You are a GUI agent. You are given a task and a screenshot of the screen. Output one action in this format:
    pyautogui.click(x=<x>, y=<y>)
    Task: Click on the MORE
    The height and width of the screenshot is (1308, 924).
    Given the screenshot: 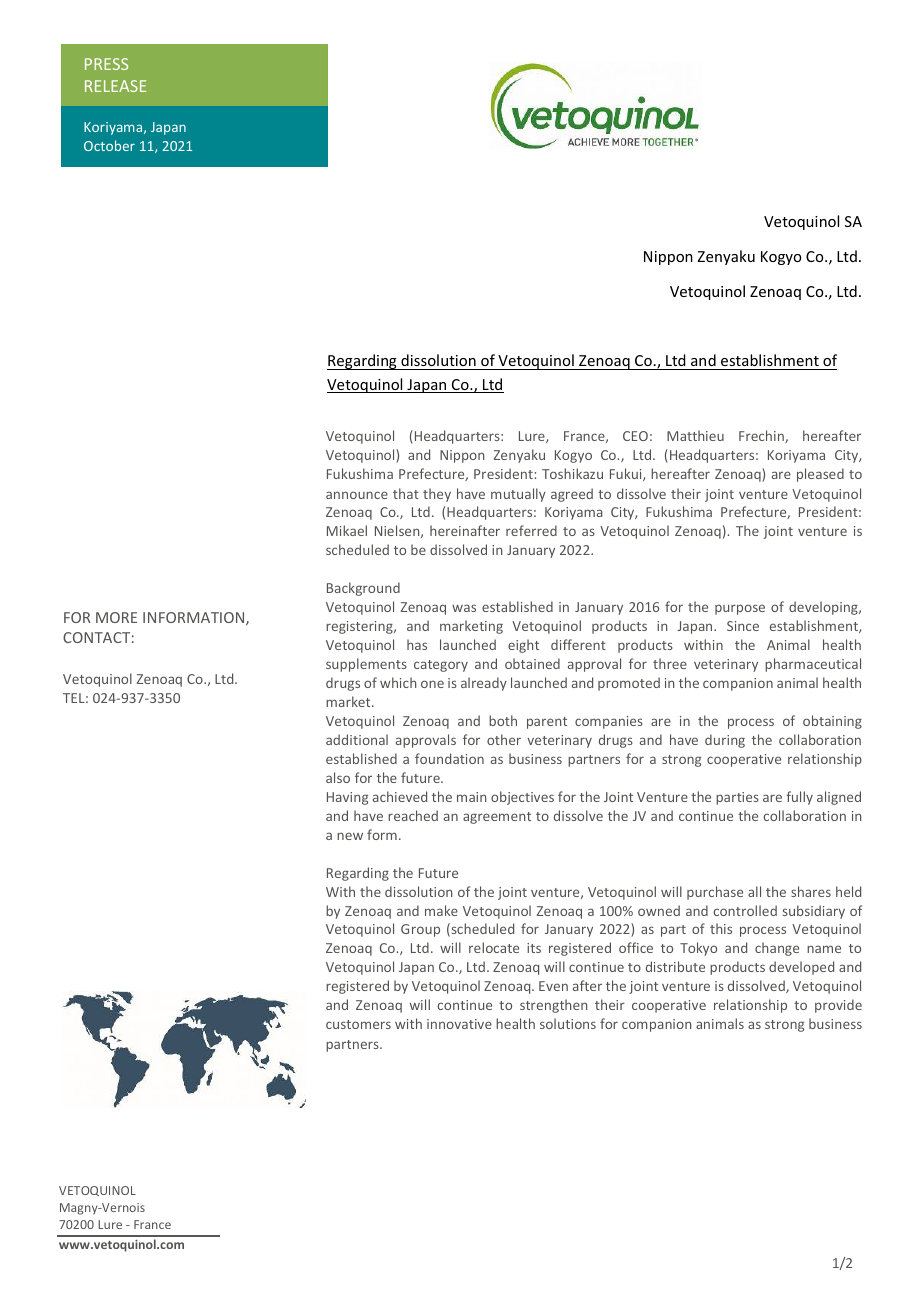 What is the action you would take?
    pyautogui.click(x=116, y=617)
